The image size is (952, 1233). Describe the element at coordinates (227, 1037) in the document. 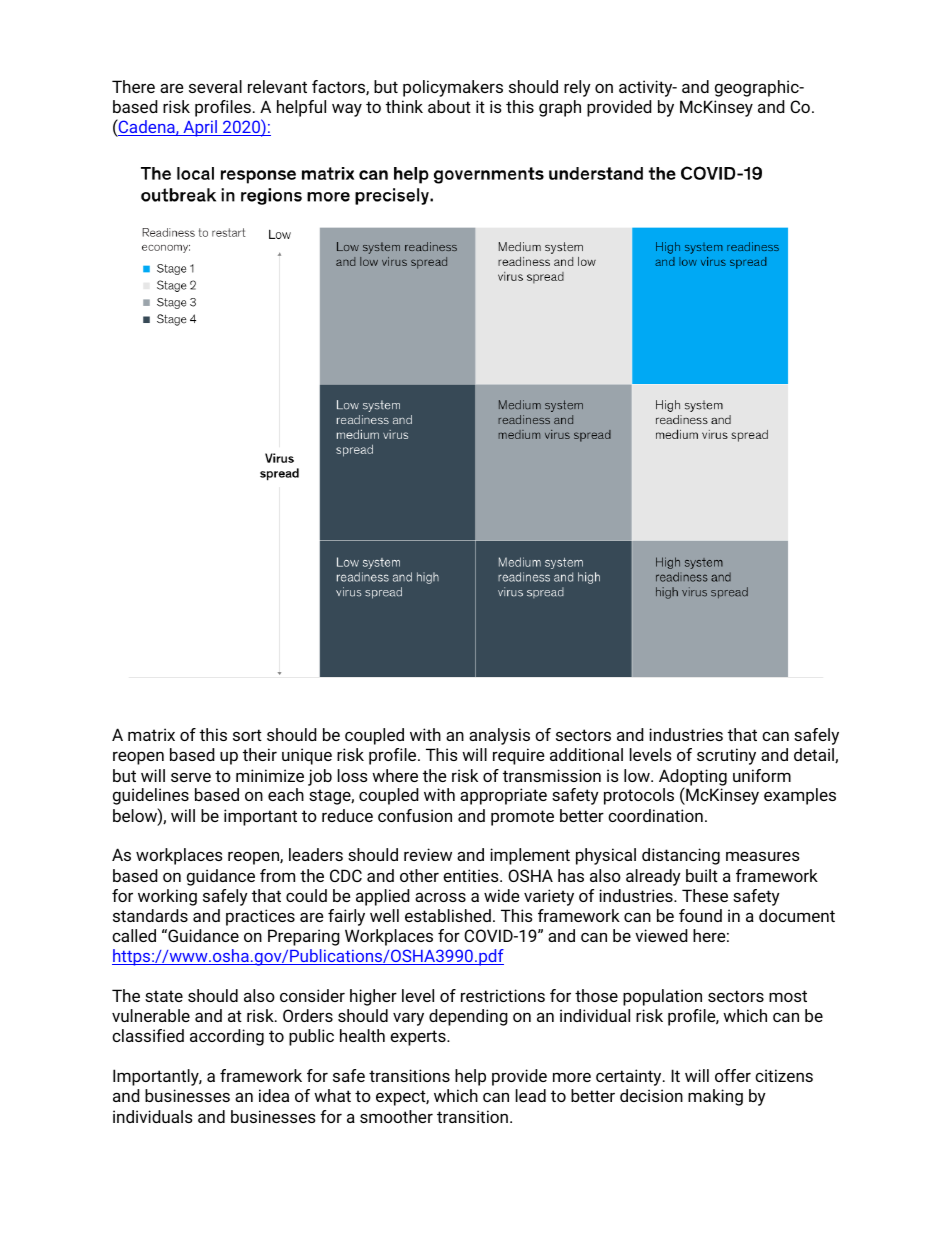

I see `according` at that location.
